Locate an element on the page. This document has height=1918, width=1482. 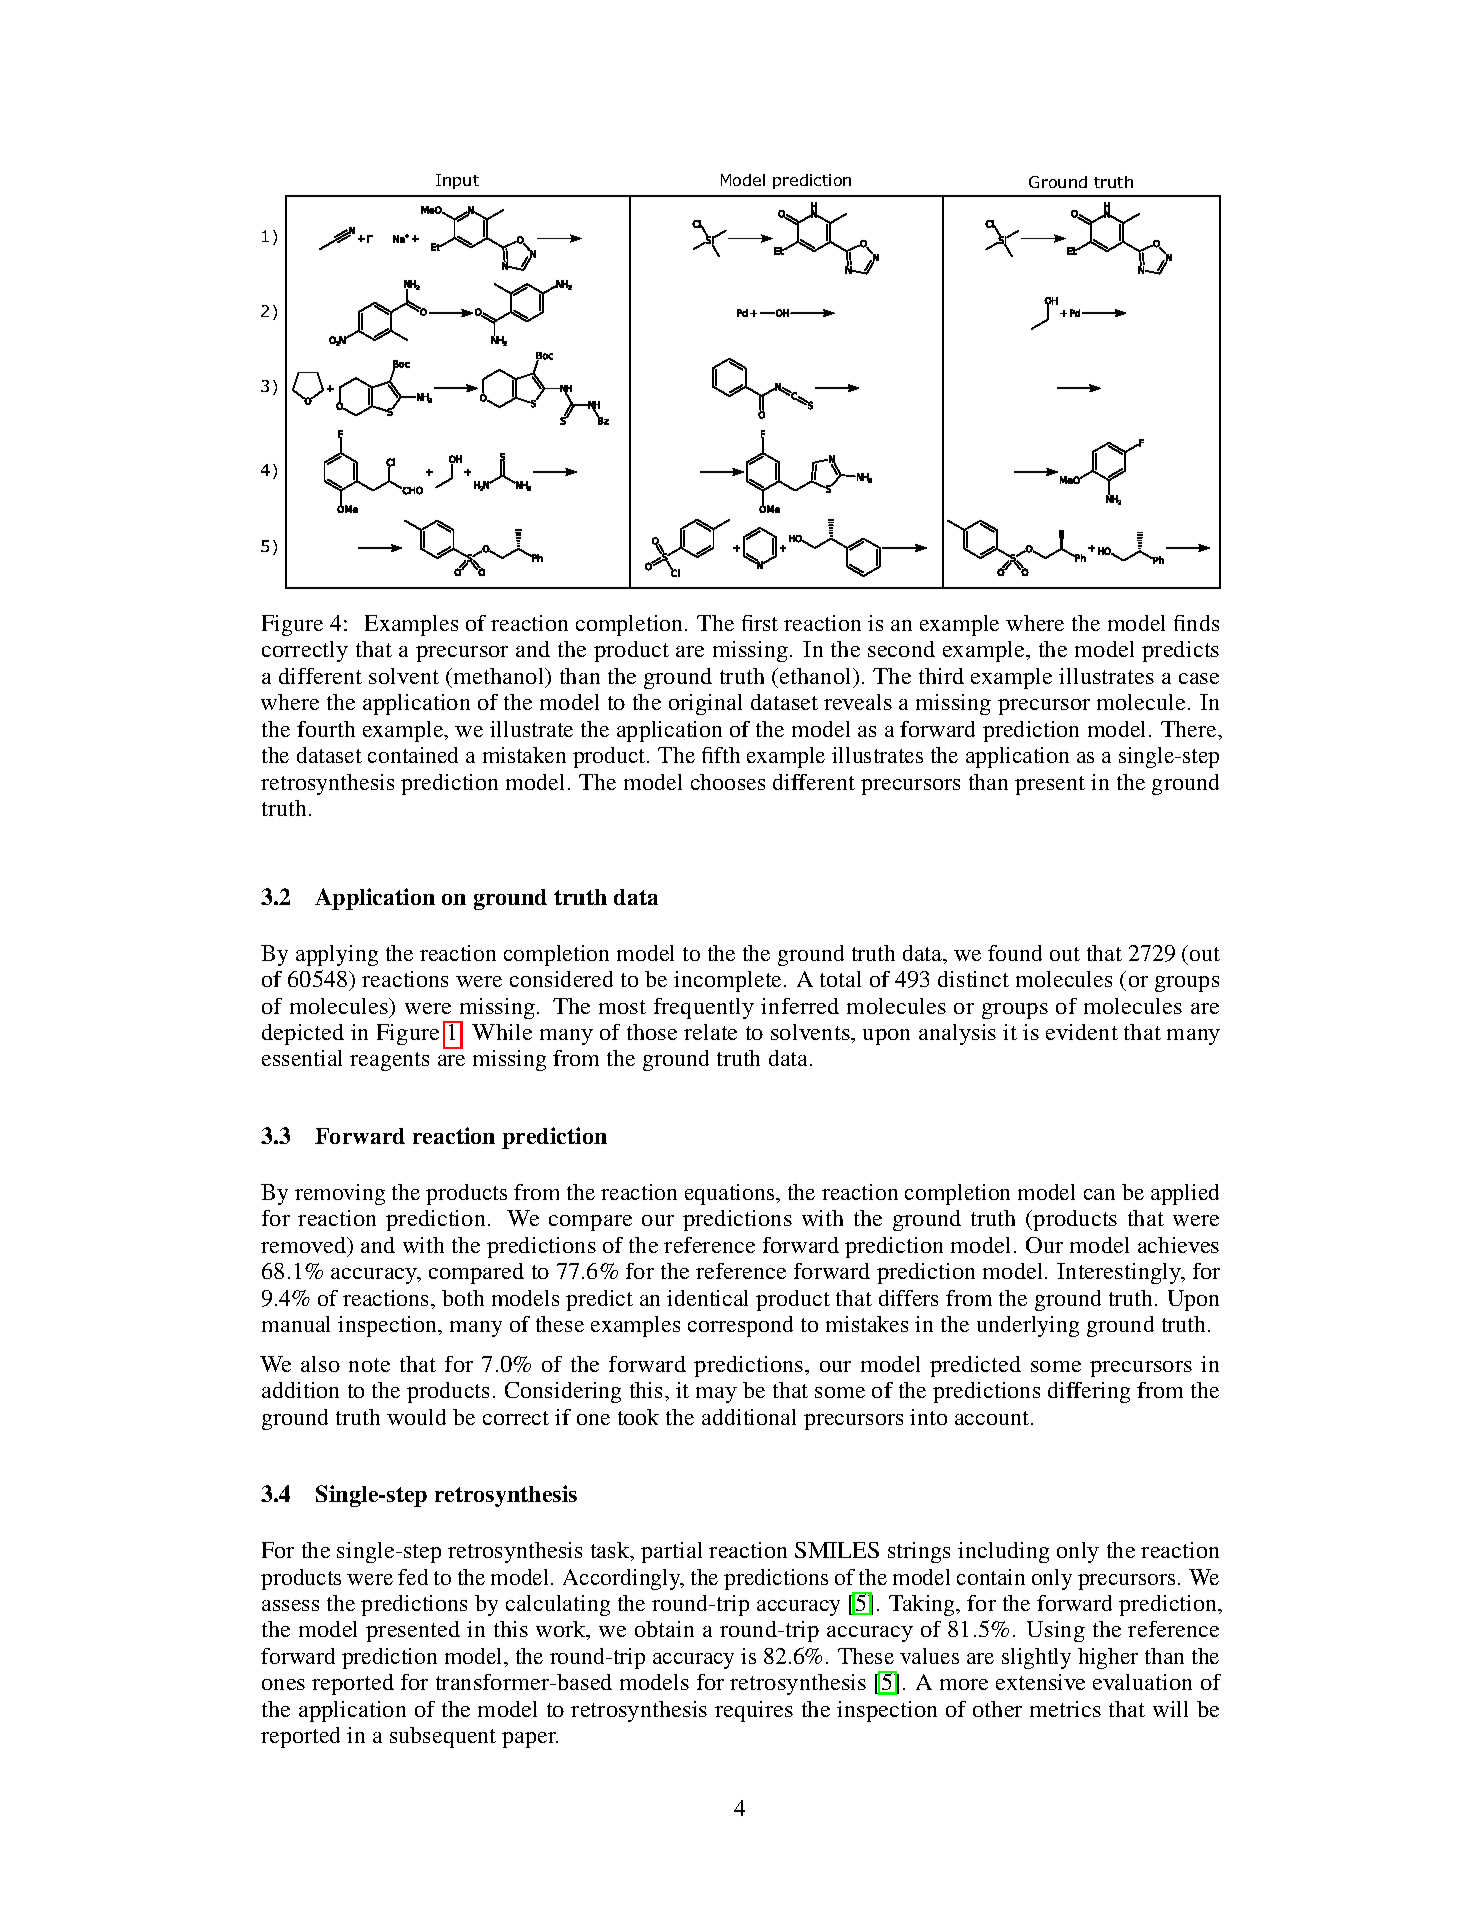
underlying is located at coordinates (1028, 1326).
